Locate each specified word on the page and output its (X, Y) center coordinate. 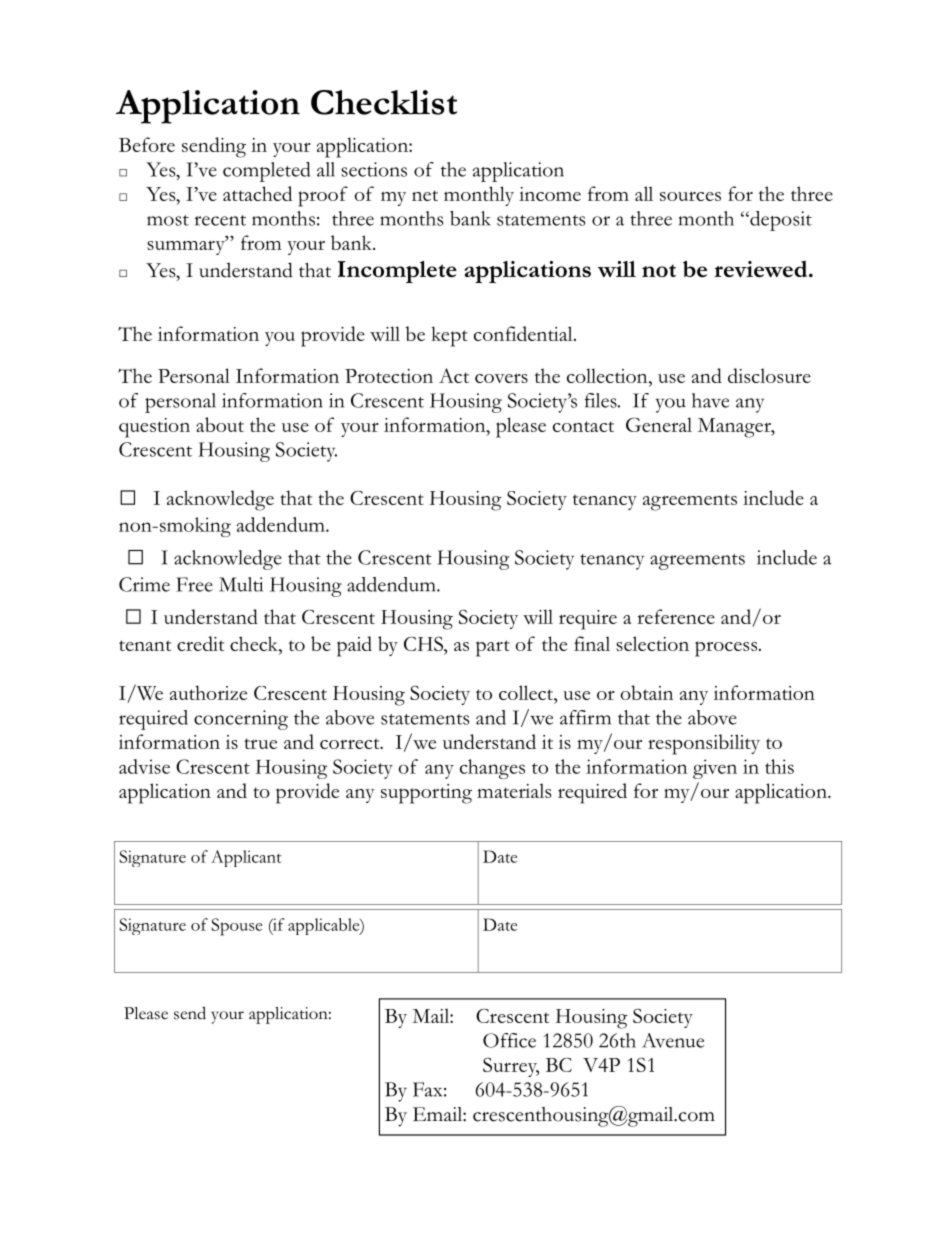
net (425, 195)
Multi (241, 584)
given (715, 769)
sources (690, 196)
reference (676, 616)
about (220, 424)
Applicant (246, 858)
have (710, 400)
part (493, 648)
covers (501, 378)
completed (266, 172)
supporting (426, 794)
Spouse (236, 927)
